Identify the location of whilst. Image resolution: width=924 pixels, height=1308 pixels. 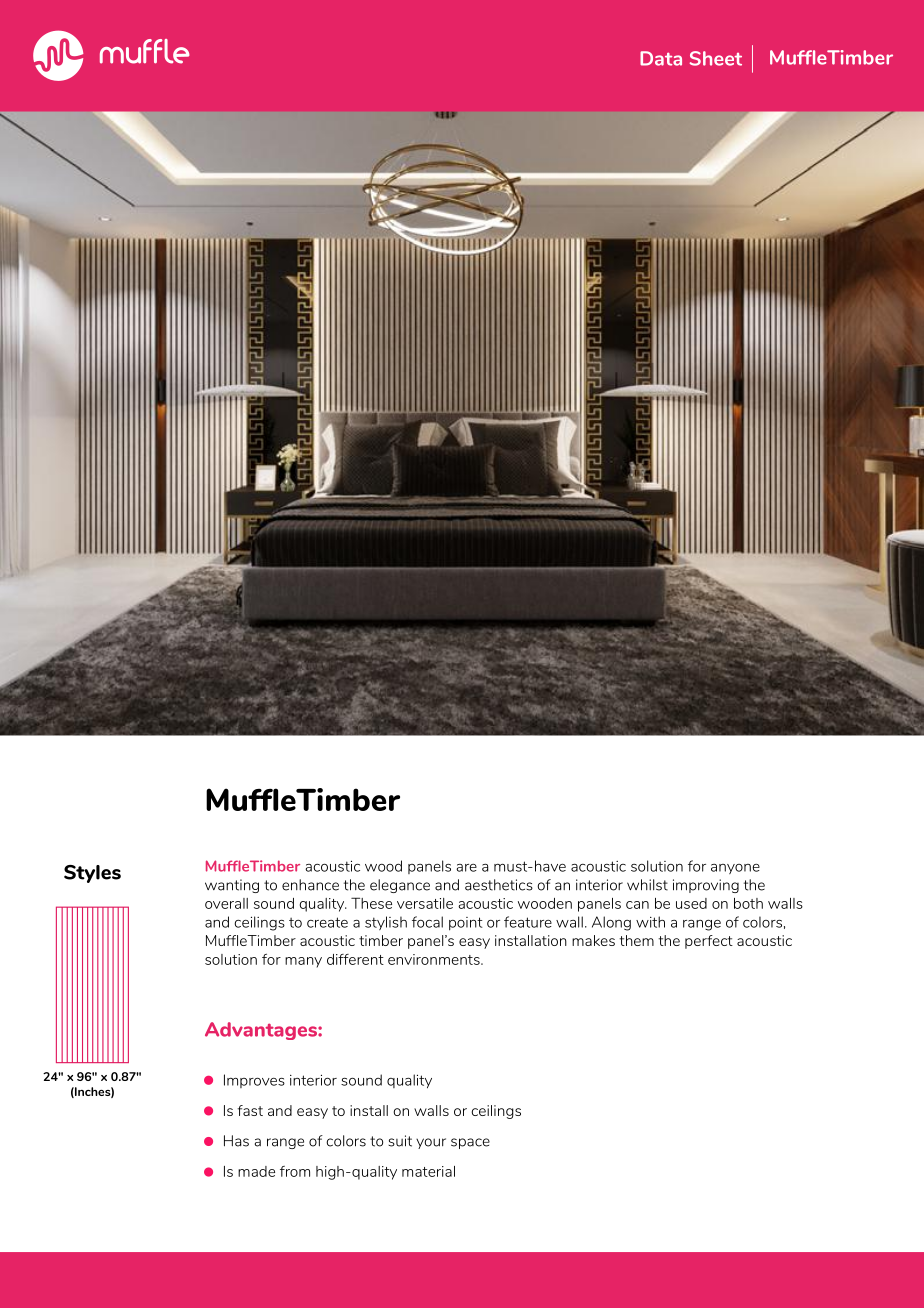
(647, 885).
